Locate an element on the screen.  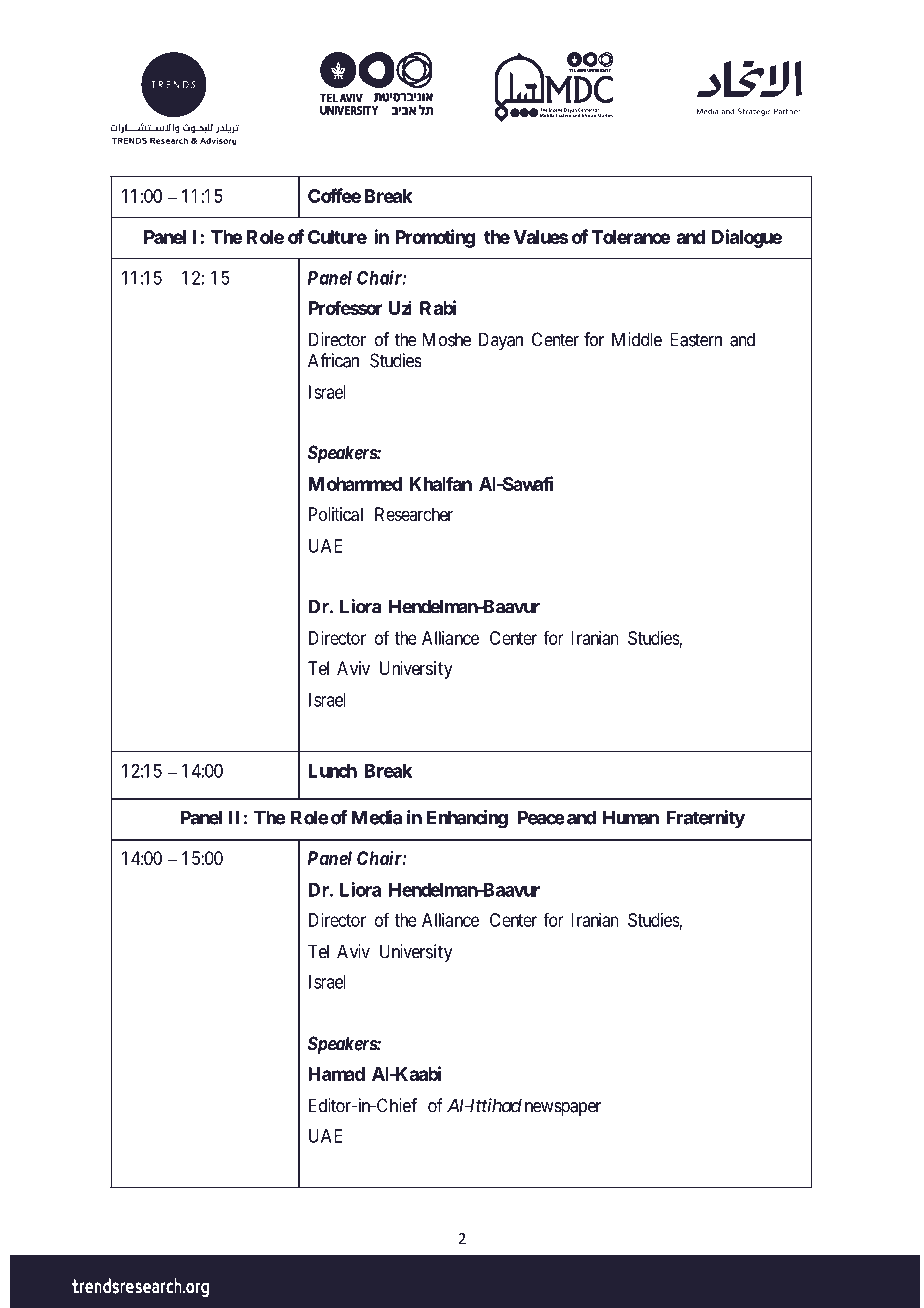
Dayan is located at coordinates (501, 341).
